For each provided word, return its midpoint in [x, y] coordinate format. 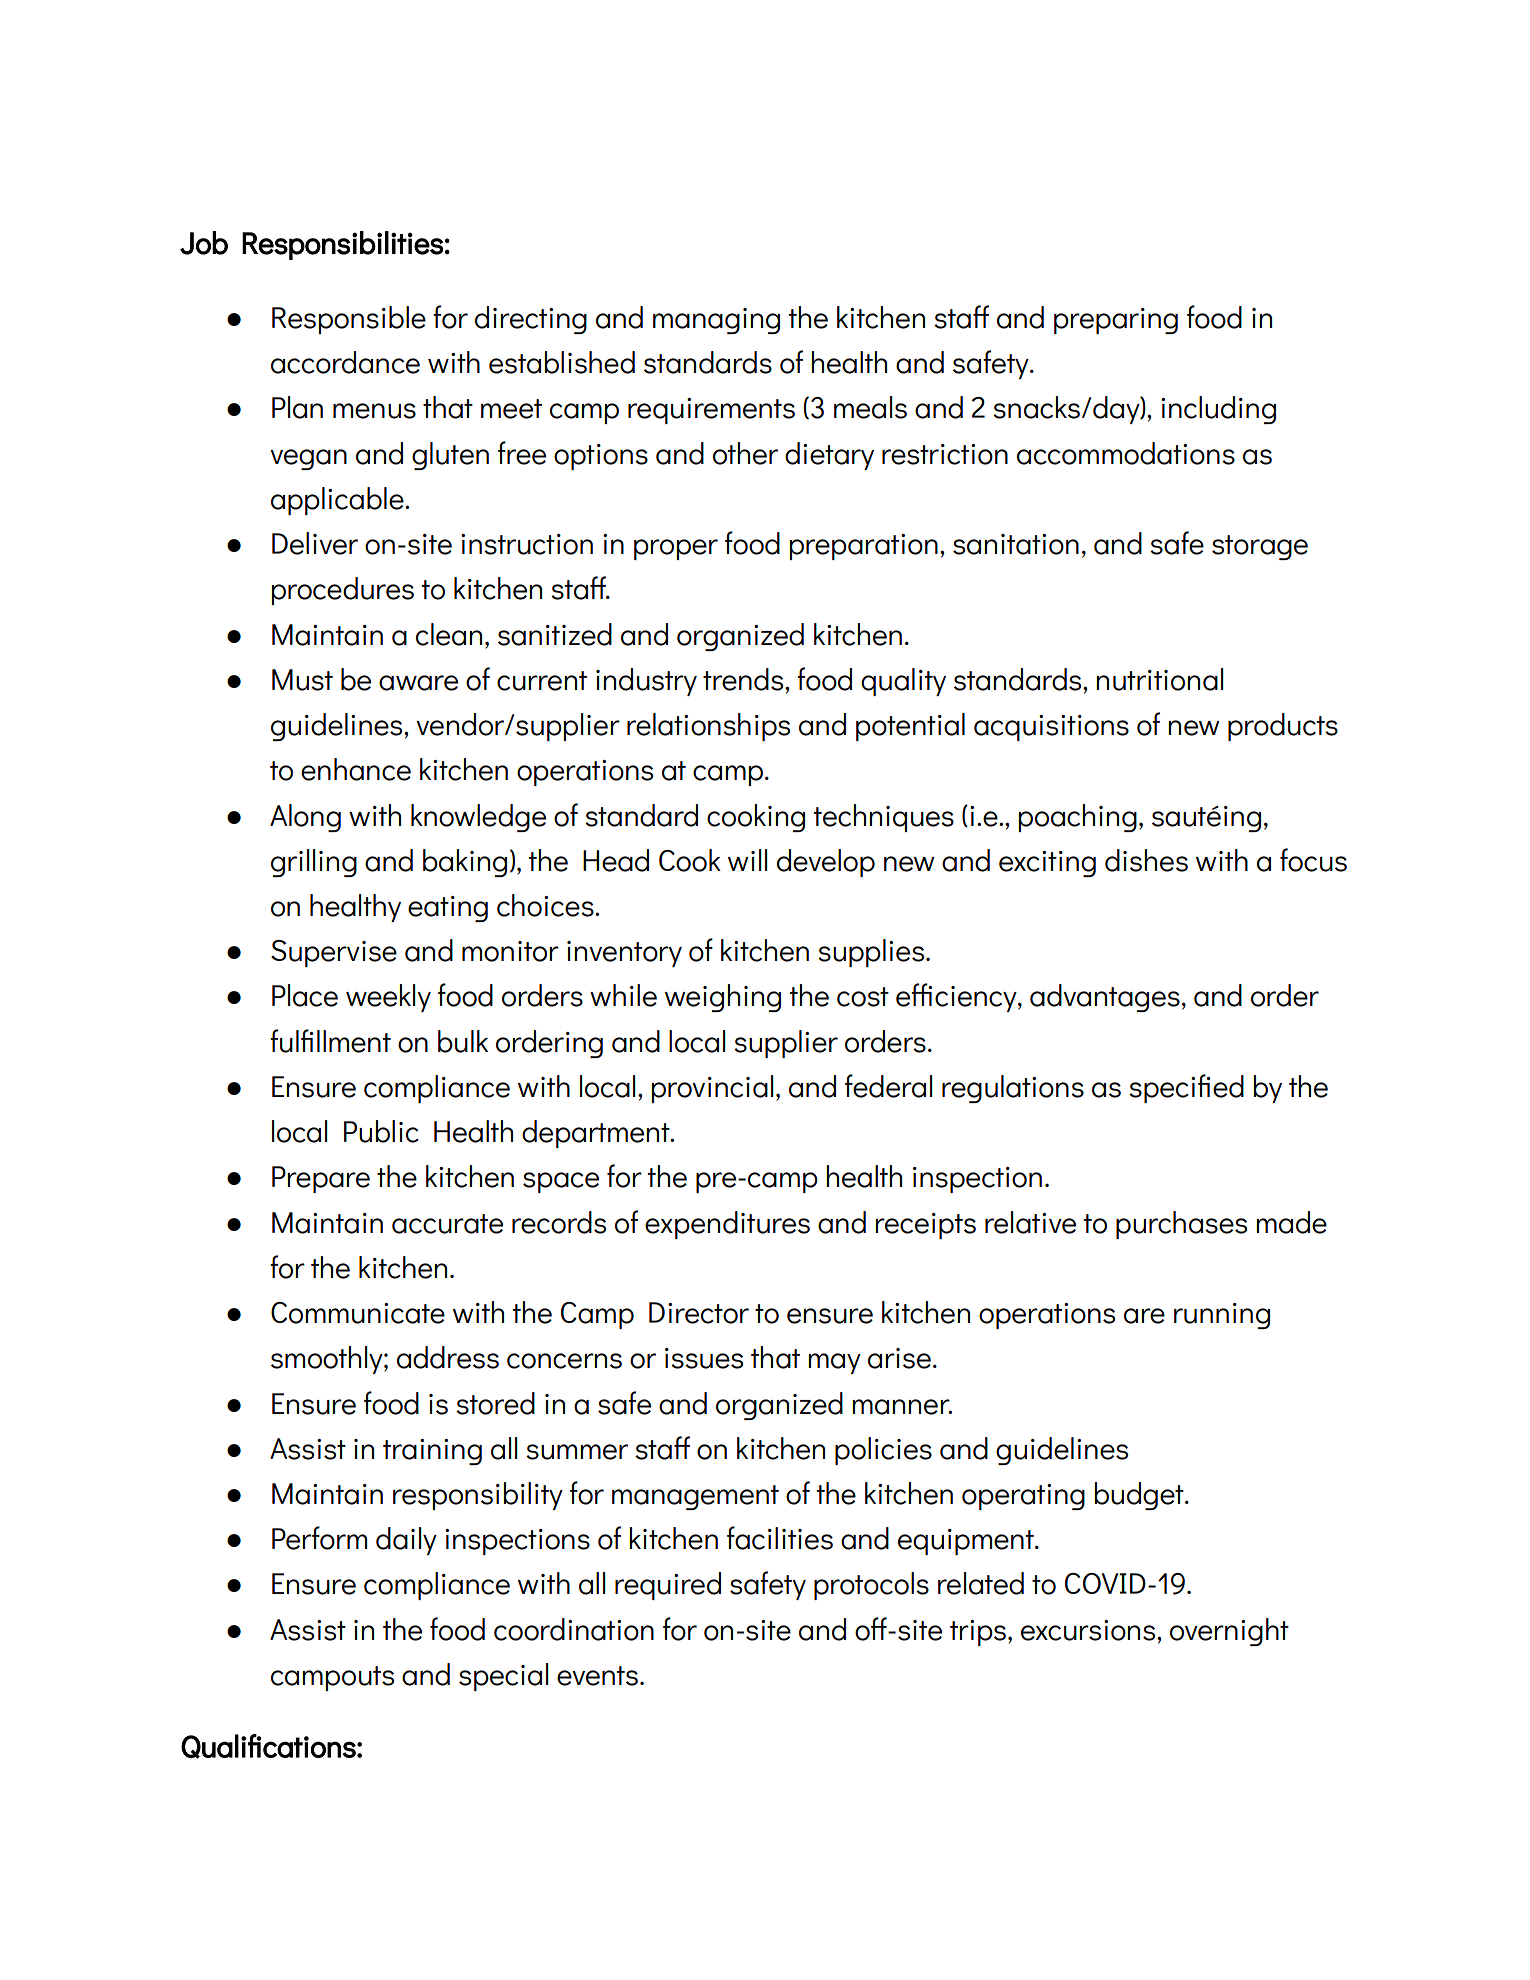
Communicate [358, 1313]
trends [744, 679]
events [597, 1676]
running [1222, 1316]
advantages [1105, 998]
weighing [723, 998]
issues [704, 1358]
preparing [1116, 321]
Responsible [349, 320]
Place [305, 995]
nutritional [1160, 679]
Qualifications [268, 1746]
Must [302, 680]
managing [716, 321]
